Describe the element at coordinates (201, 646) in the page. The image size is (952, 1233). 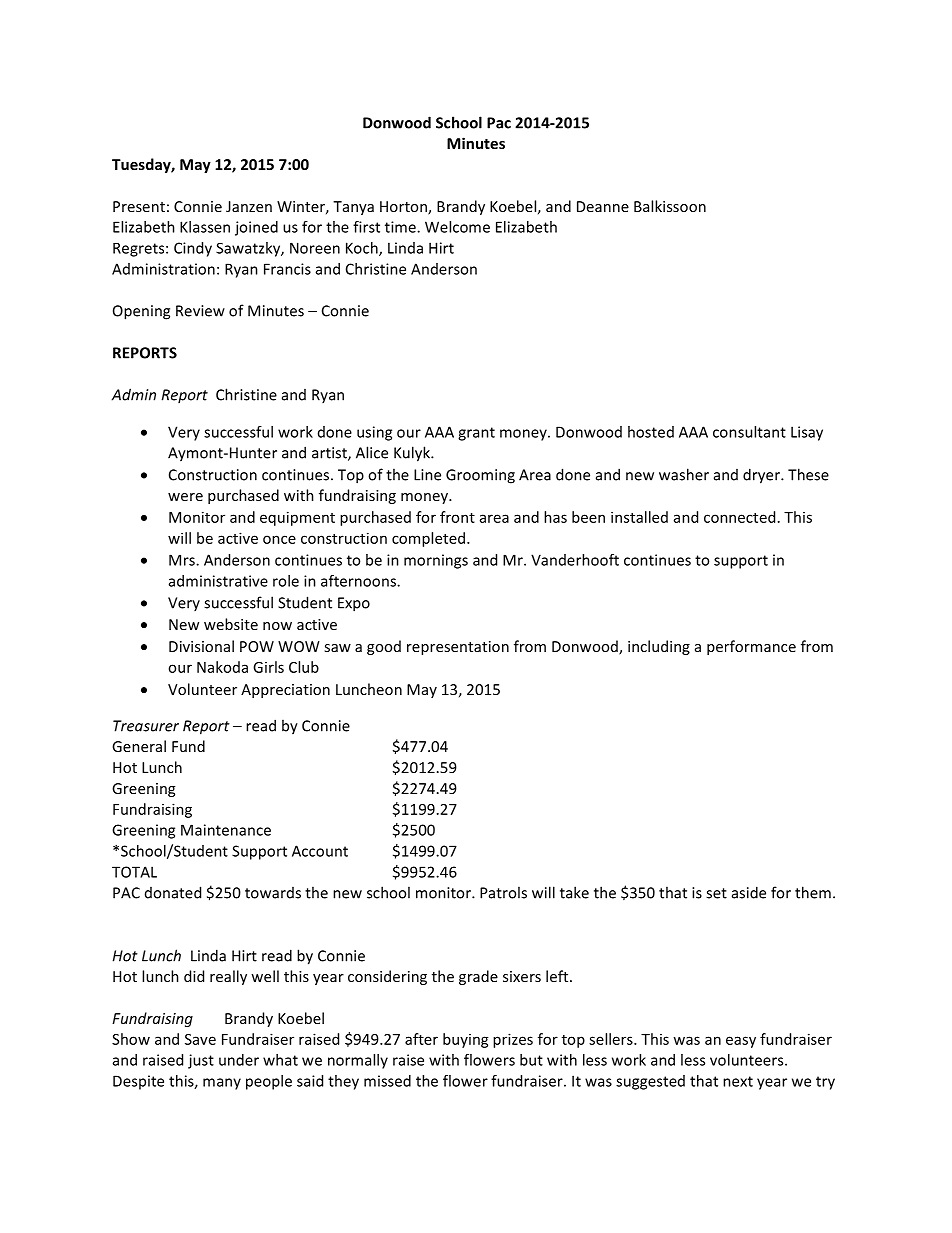
I see `Divisional` at that location.
